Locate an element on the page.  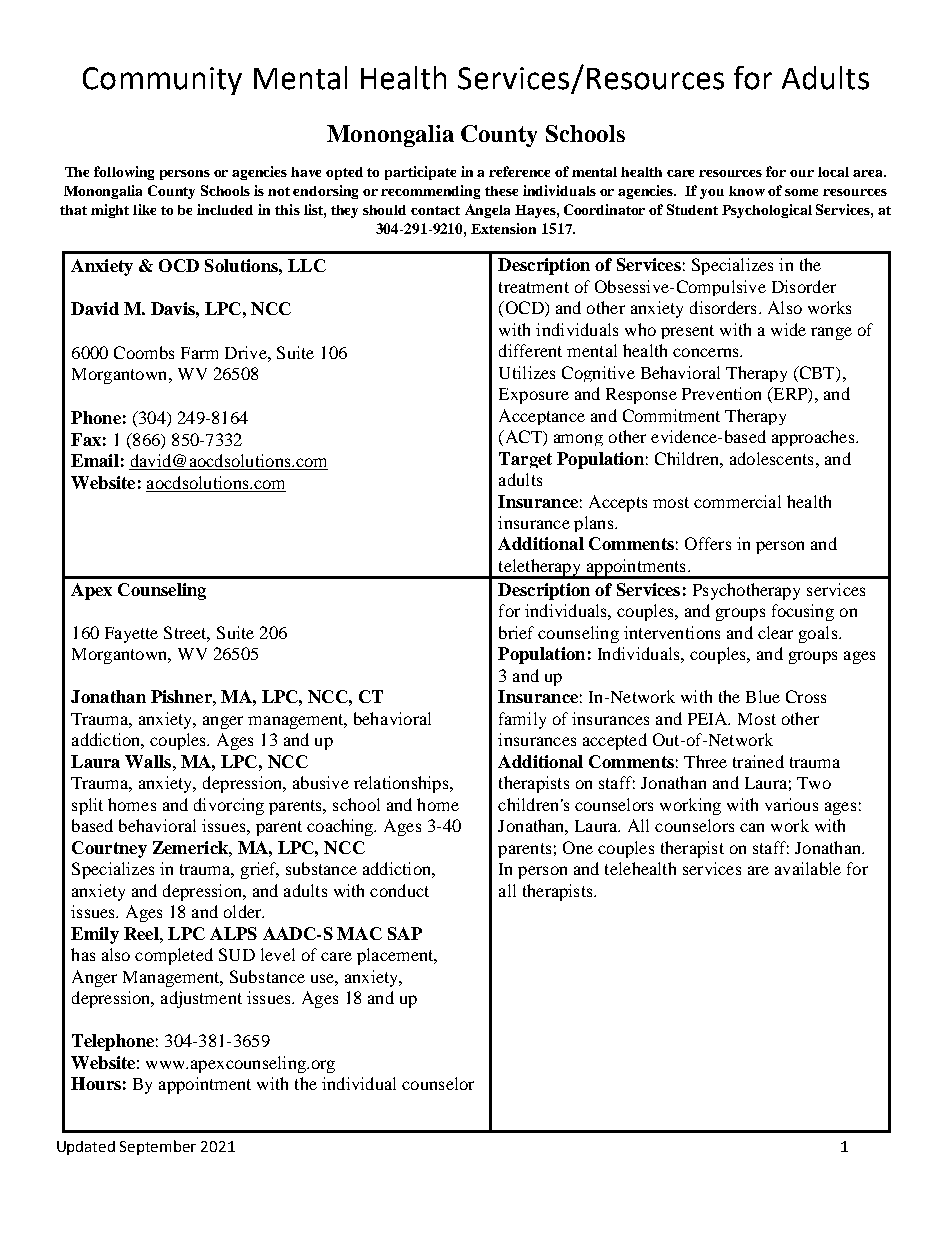
Walls is located at coordinates (148, 761).
